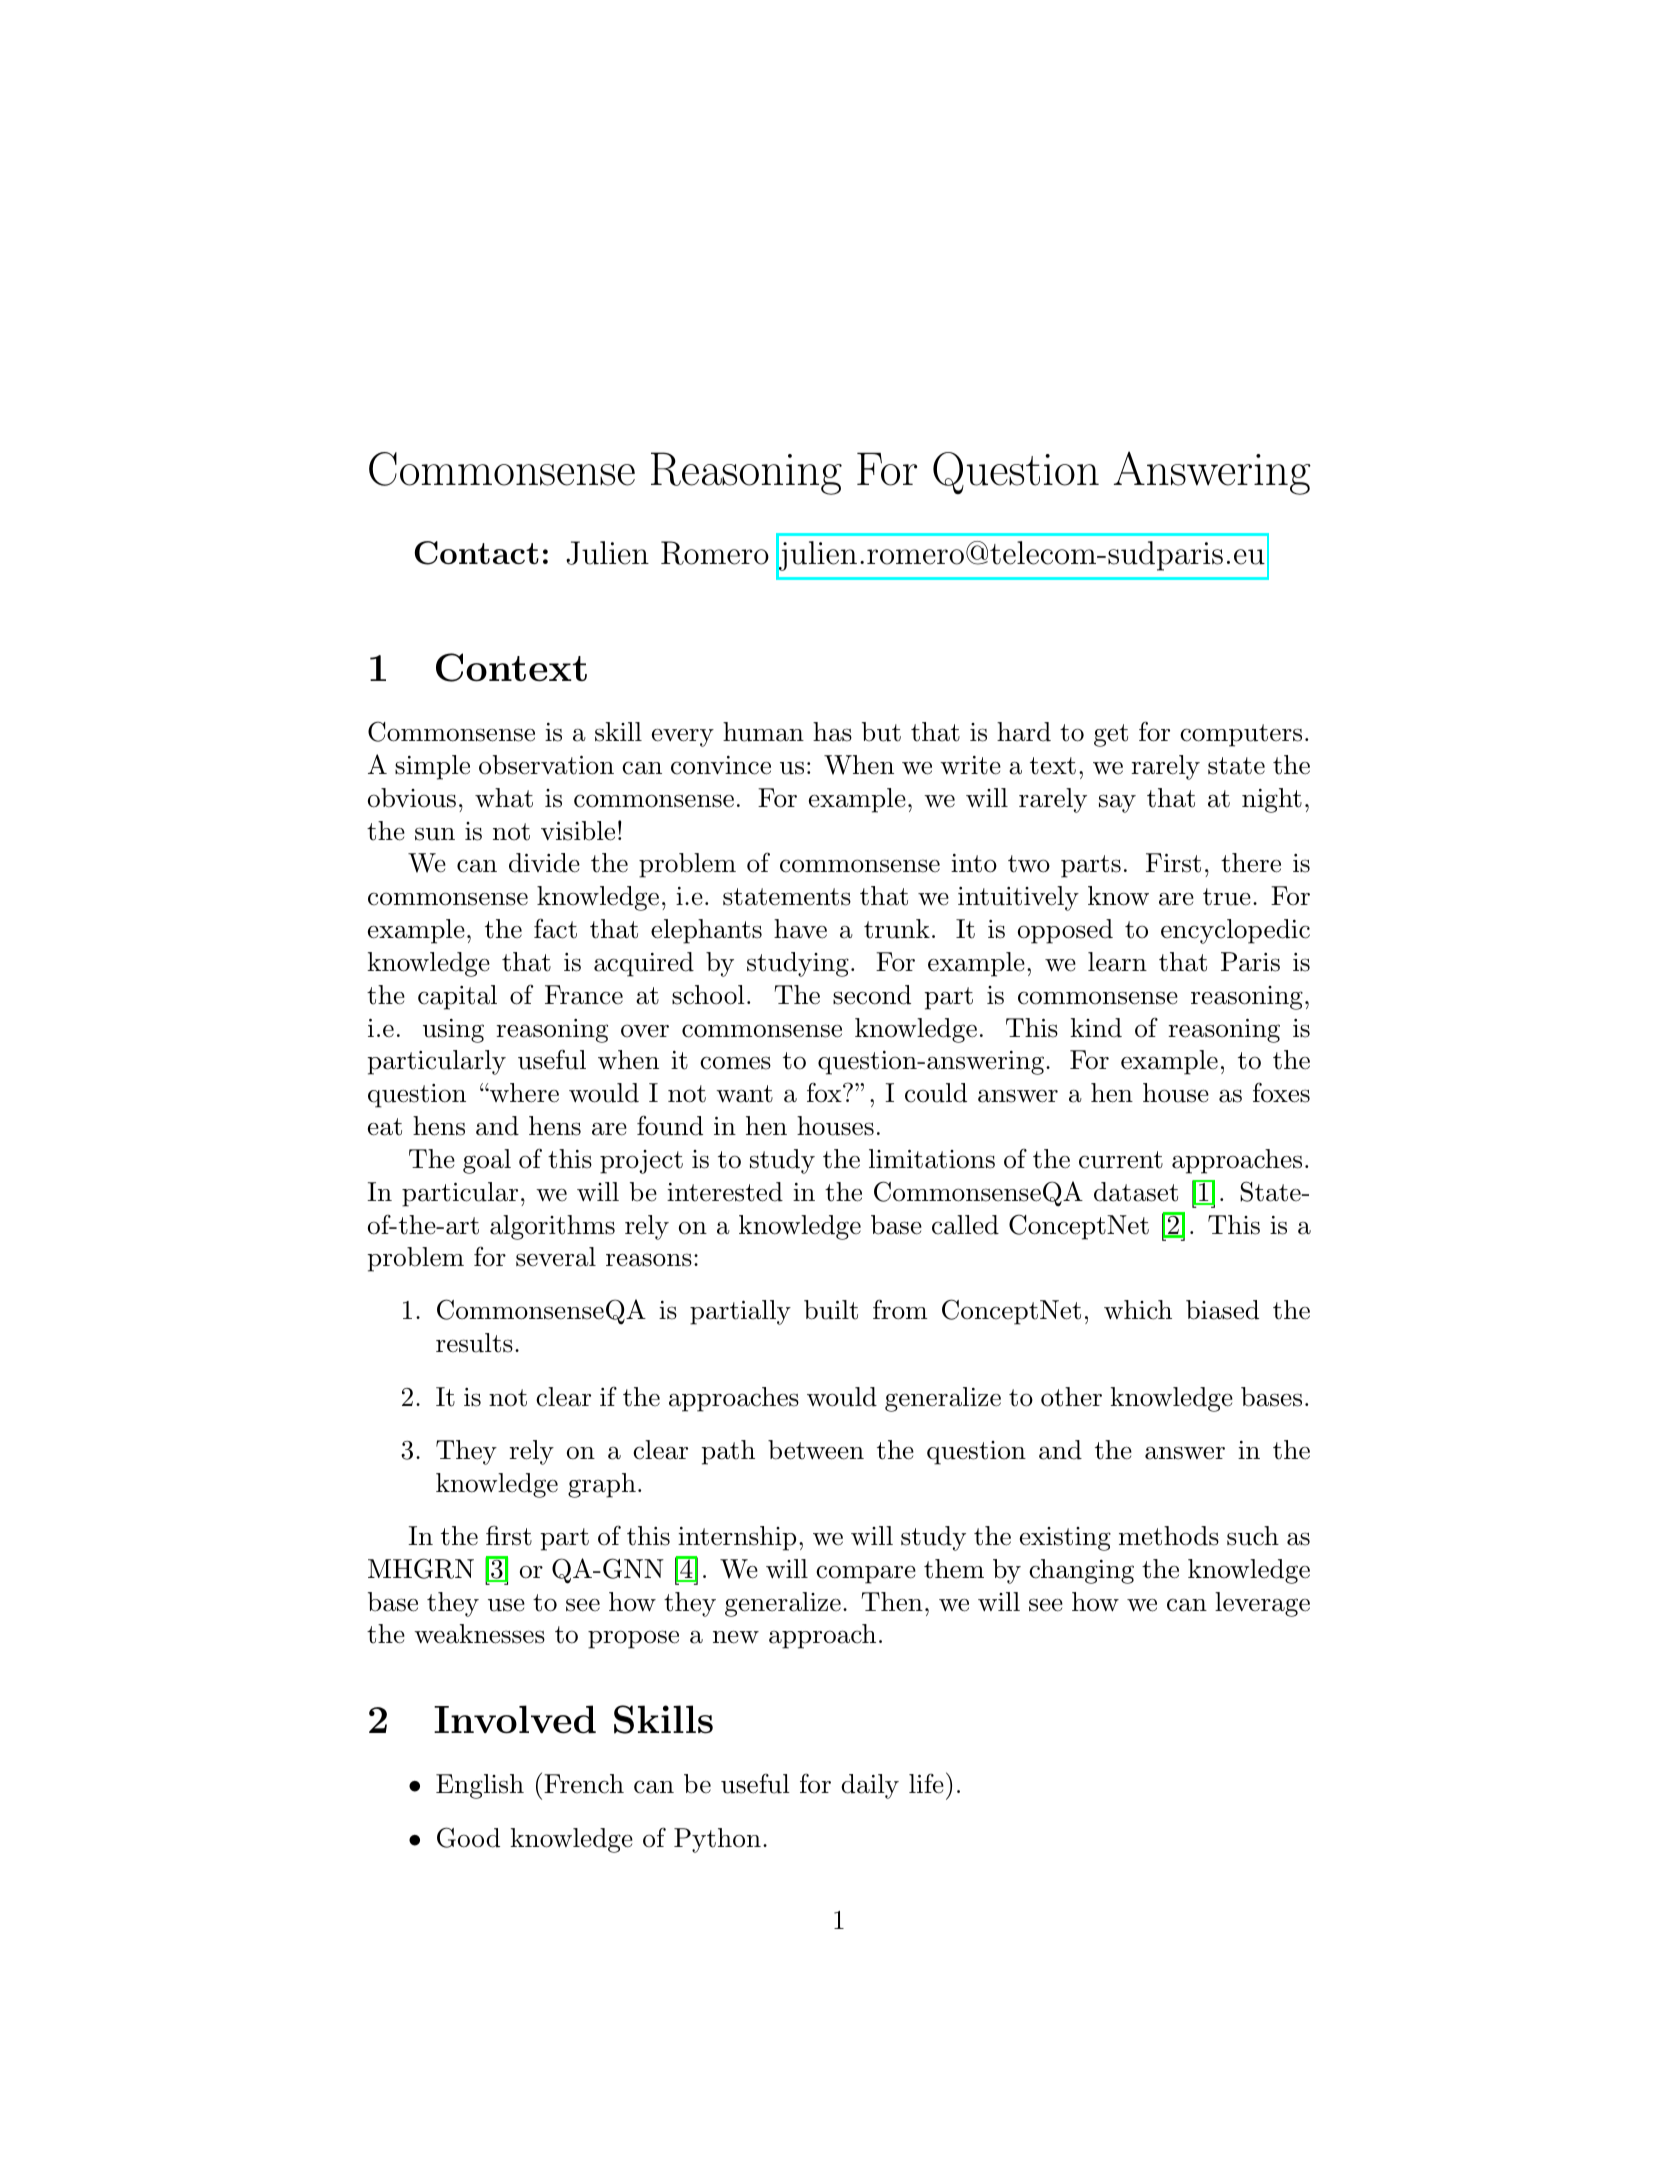 This screenshot has width=1680, height=2175. What do you see at coordinates (487, 1161) in the screenshot?
I see `goal` at bounding box center [487, 1161].
